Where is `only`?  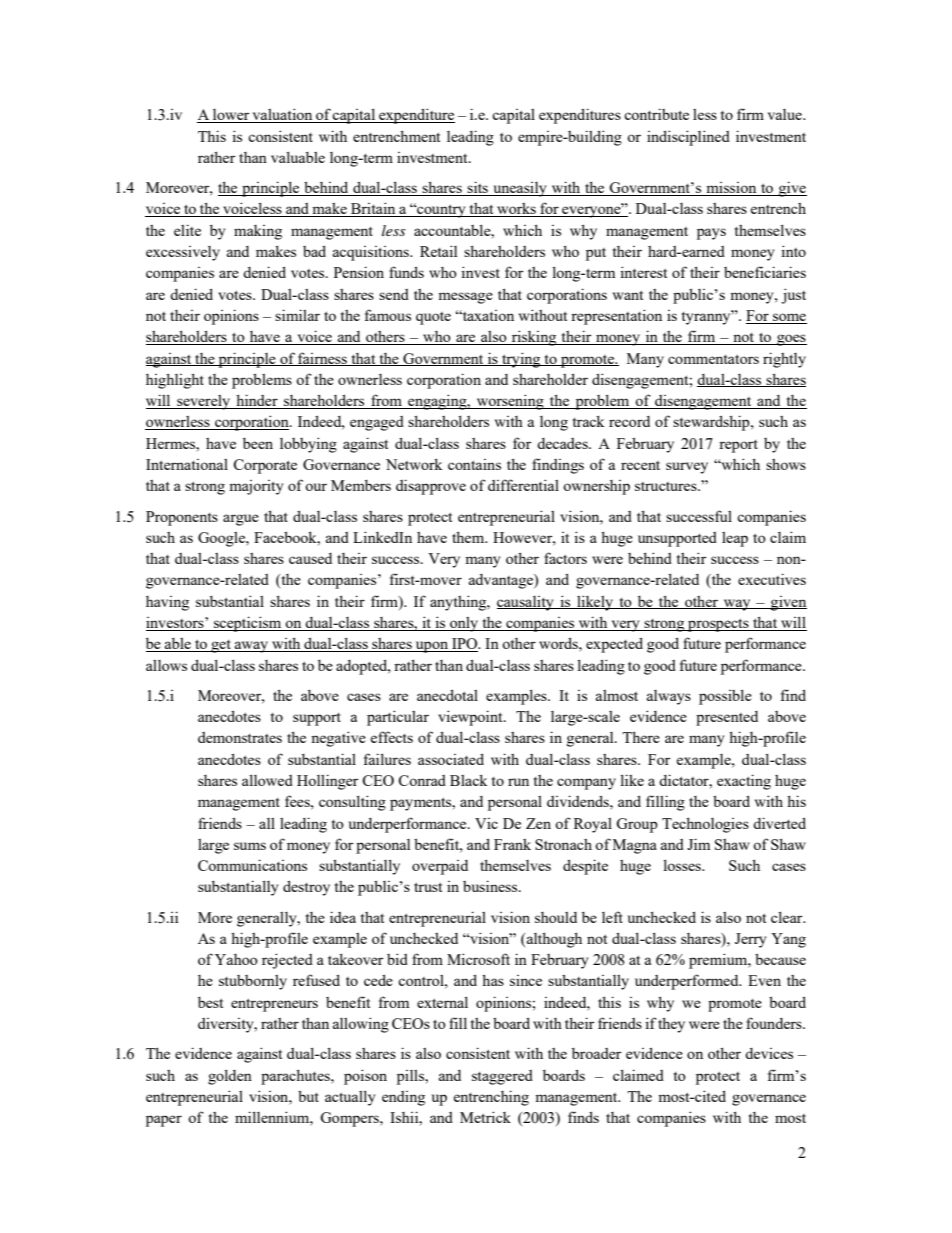
only is located at coordinates (464, 624).
